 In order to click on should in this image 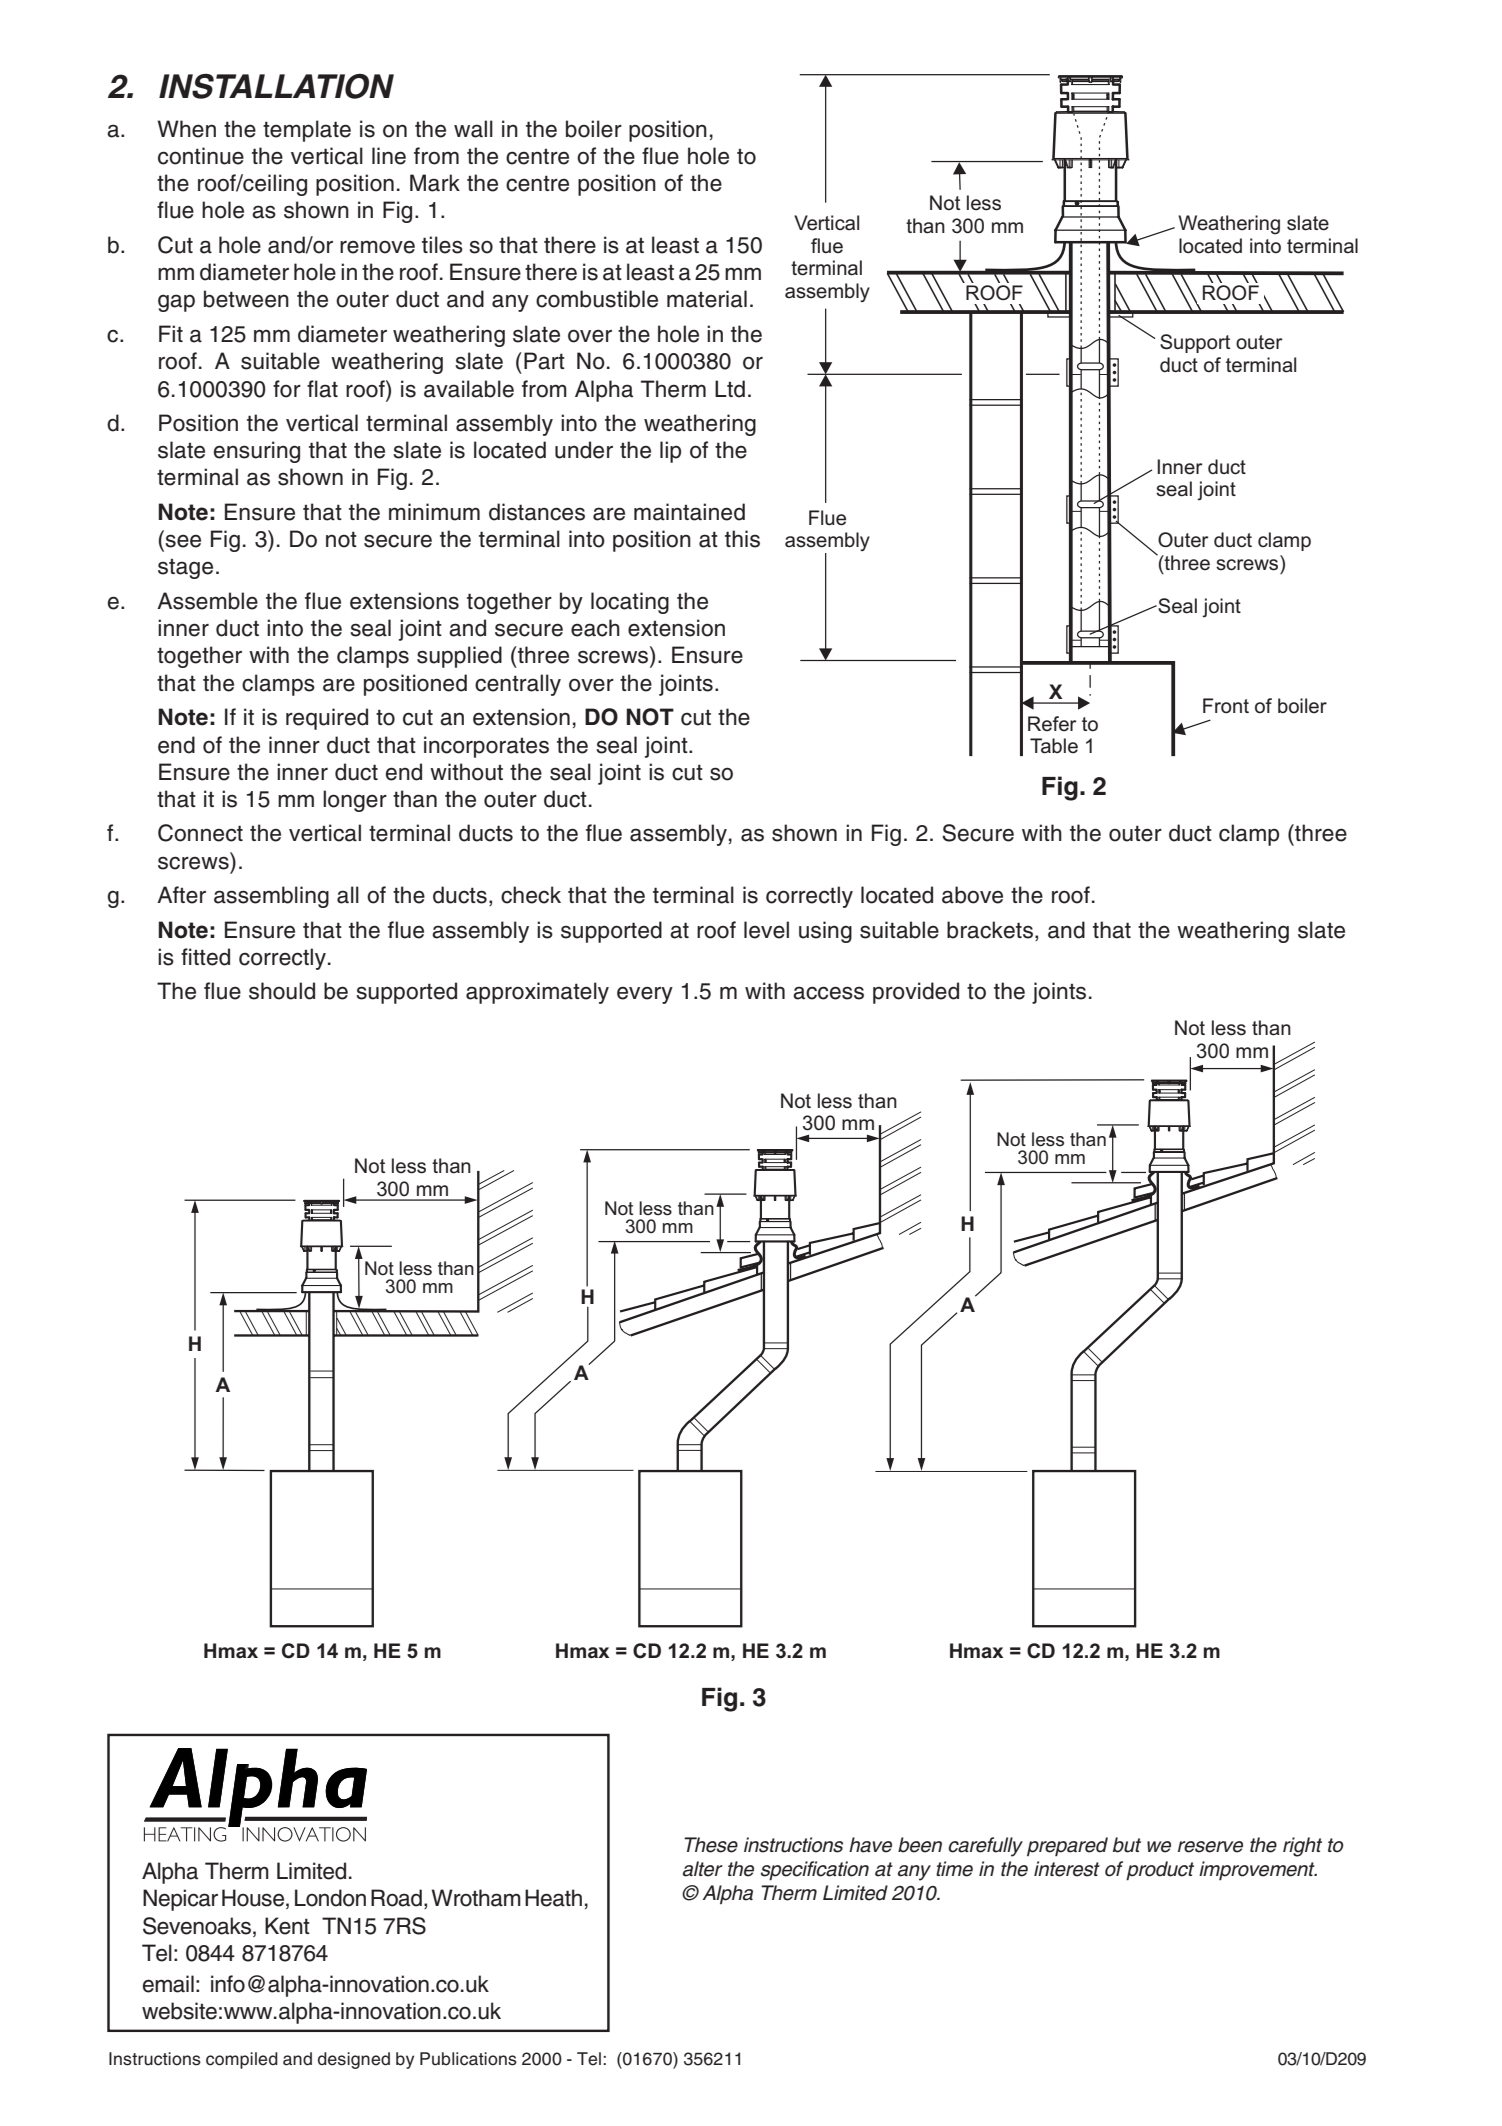, I will do `click(282, 991)`.
